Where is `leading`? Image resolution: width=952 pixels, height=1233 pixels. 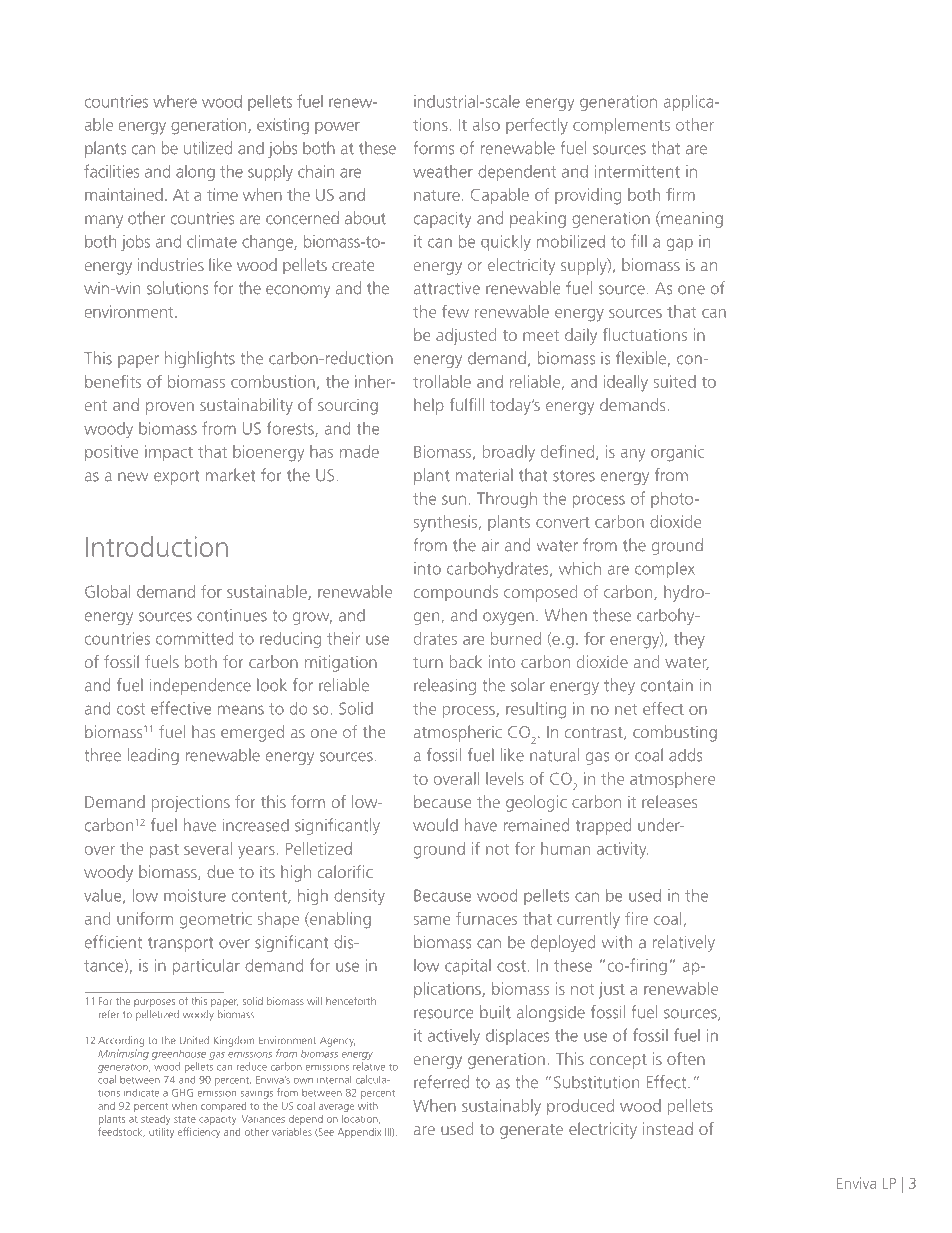 leading is located at coordinates (153, 756).
